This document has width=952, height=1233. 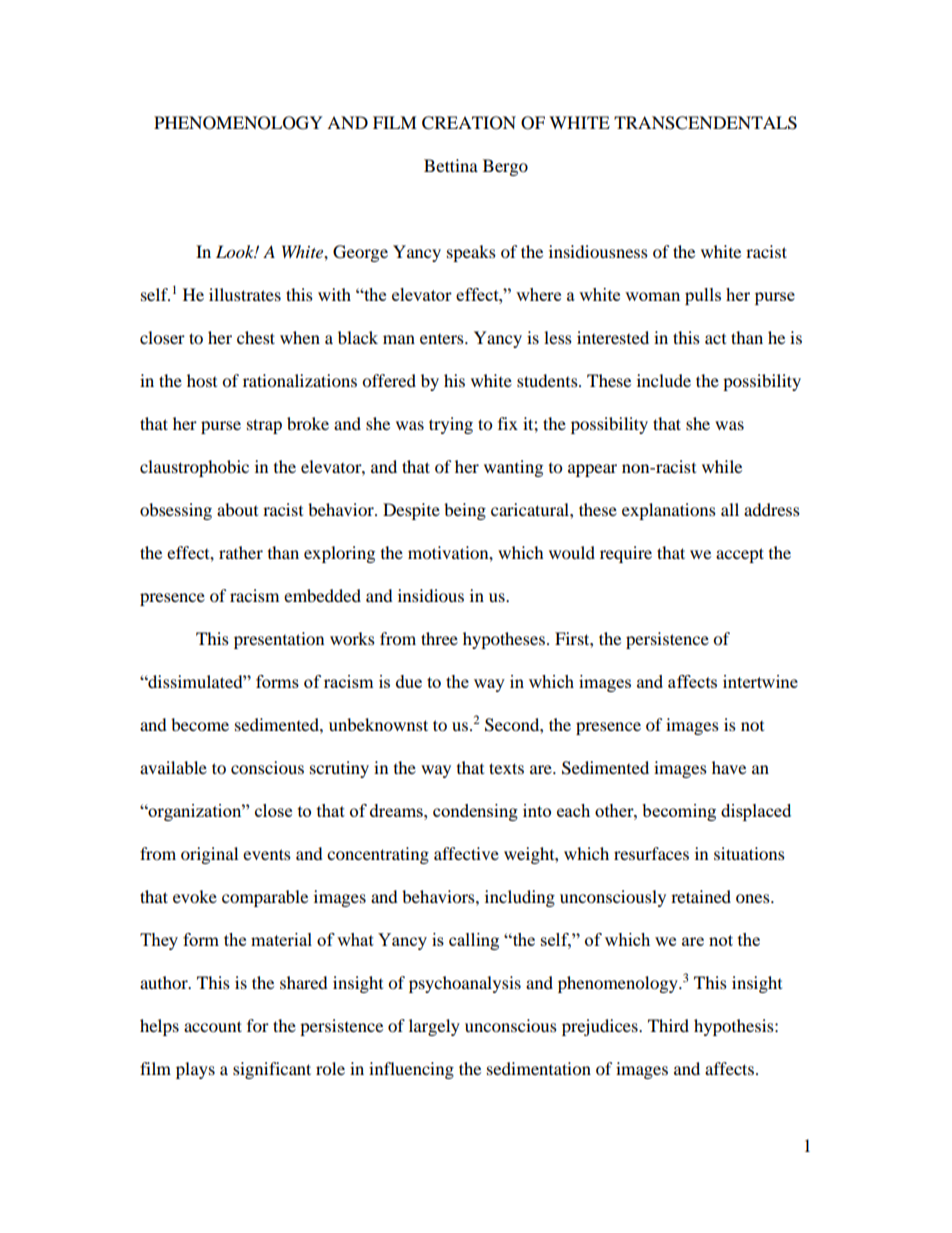 What do you see at coordinates (668, 1025) in the document?
I see `Third` at bounding box center [668, 1025].
